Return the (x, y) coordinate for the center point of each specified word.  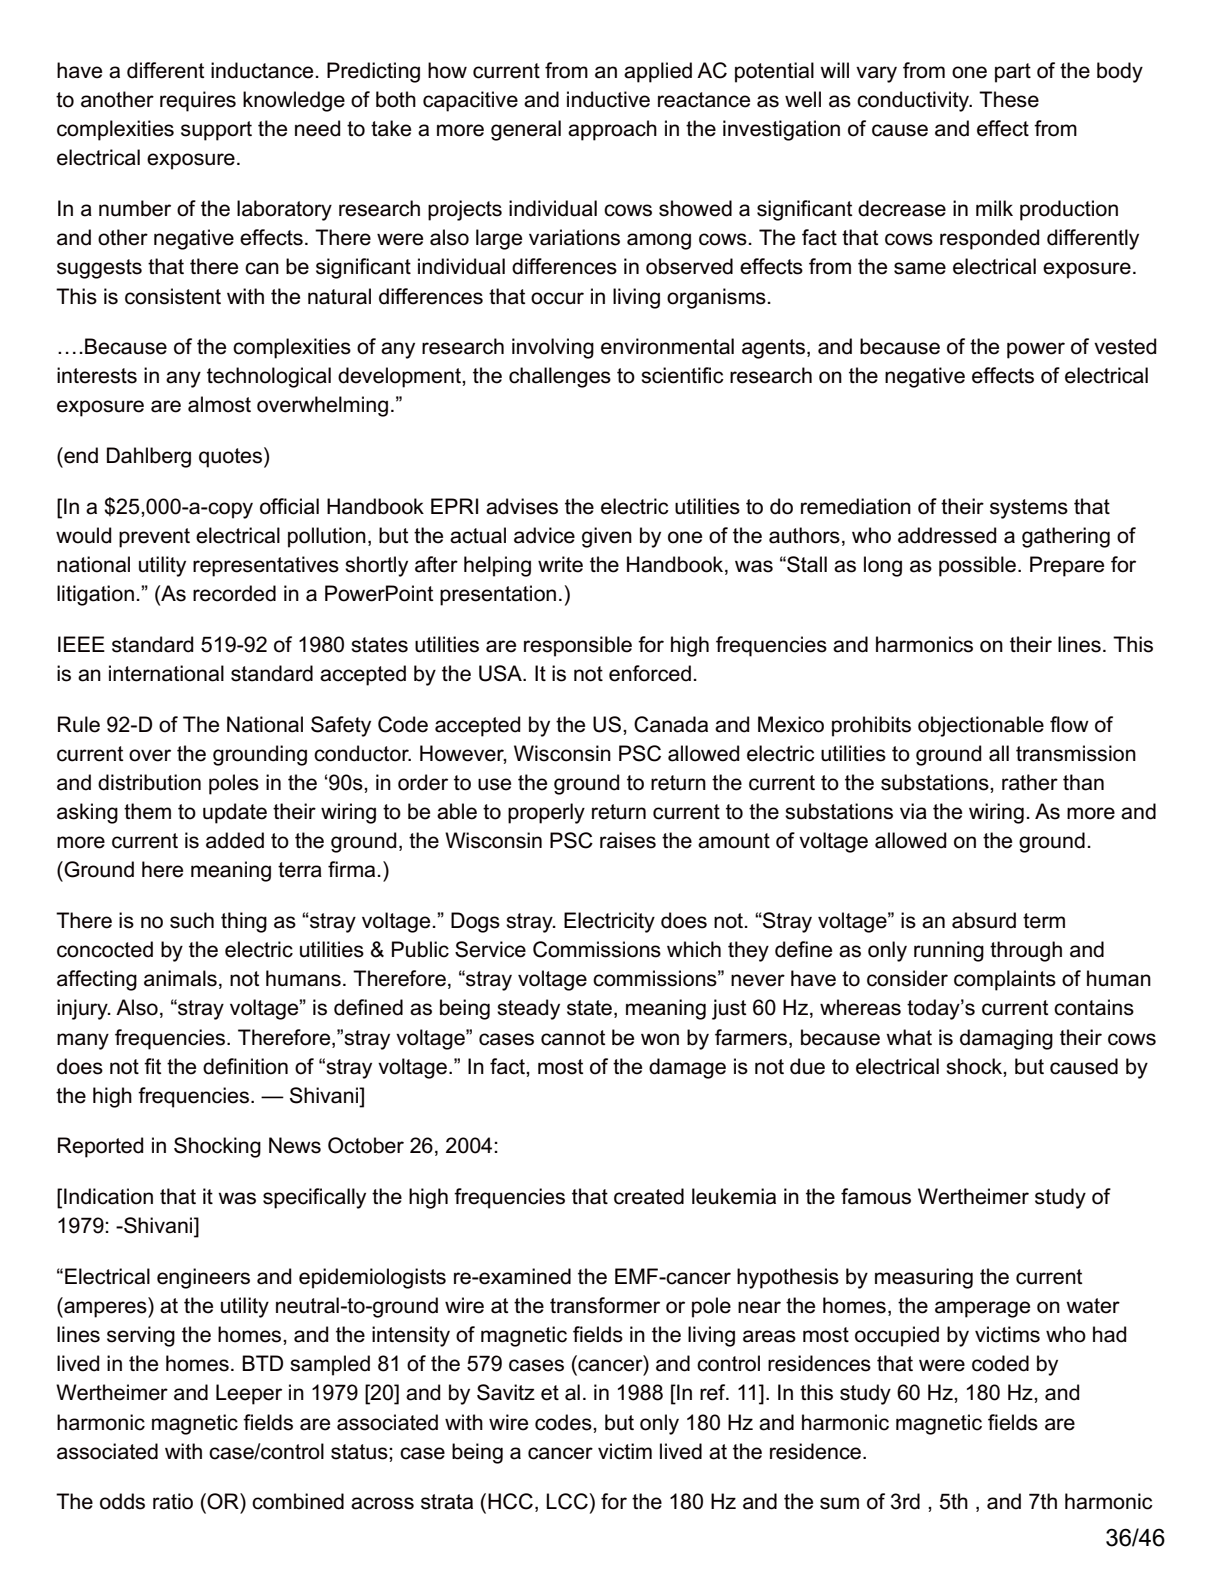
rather (1030, 782)
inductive (608, 99)
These (1009, 99)
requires (198, 101)
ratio (173, 1501)
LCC (567, 1501)
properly (546, 813)
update (235, 813)
